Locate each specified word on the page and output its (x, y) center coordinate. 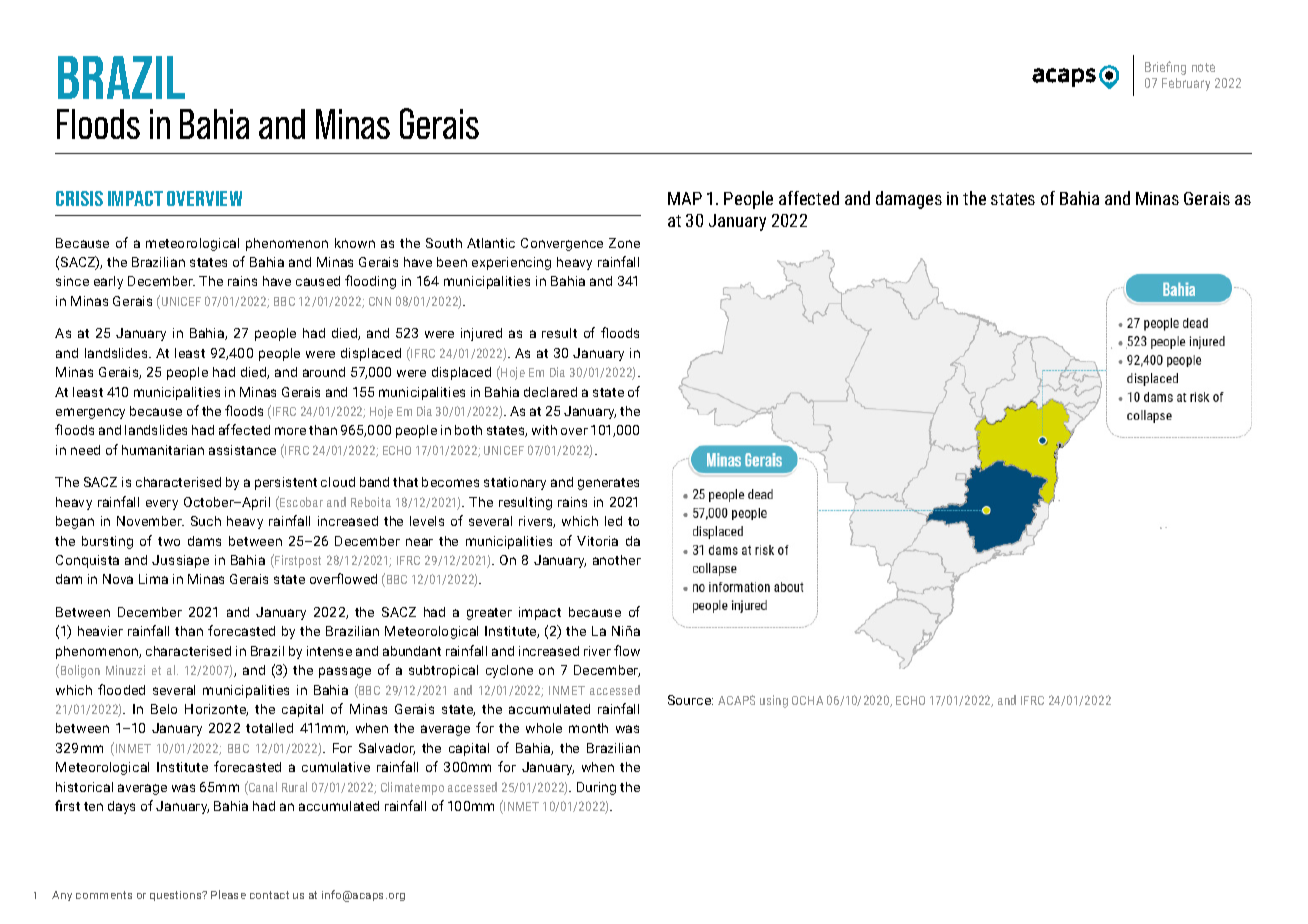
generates (608, 484)
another (617, 560)
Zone (624, 243)
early (108, 282)
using (774, 701)
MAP (685, 198)
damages (909, 200)
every (162, 505)
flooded (121, 689)
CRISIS (79, 198)
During (596, 788)
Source (690, 700)
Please (228, 894)
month (588, 728)
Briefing (1165, 68)
